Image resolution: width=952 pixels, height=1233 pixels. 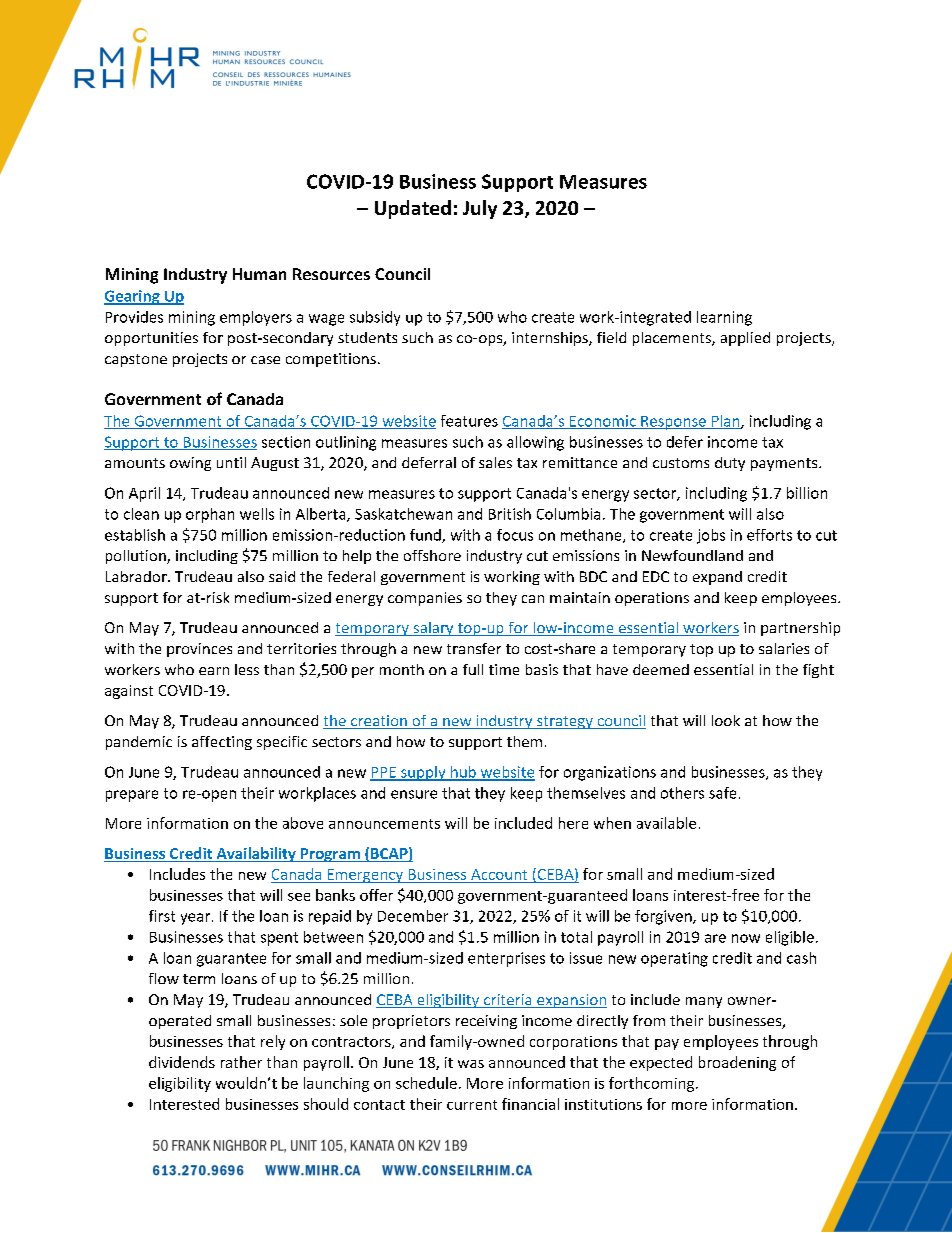 What do you see at coordinates (182, 1062) in the screenshot?
I see `dividends` at bounding box center [182, 1062].
